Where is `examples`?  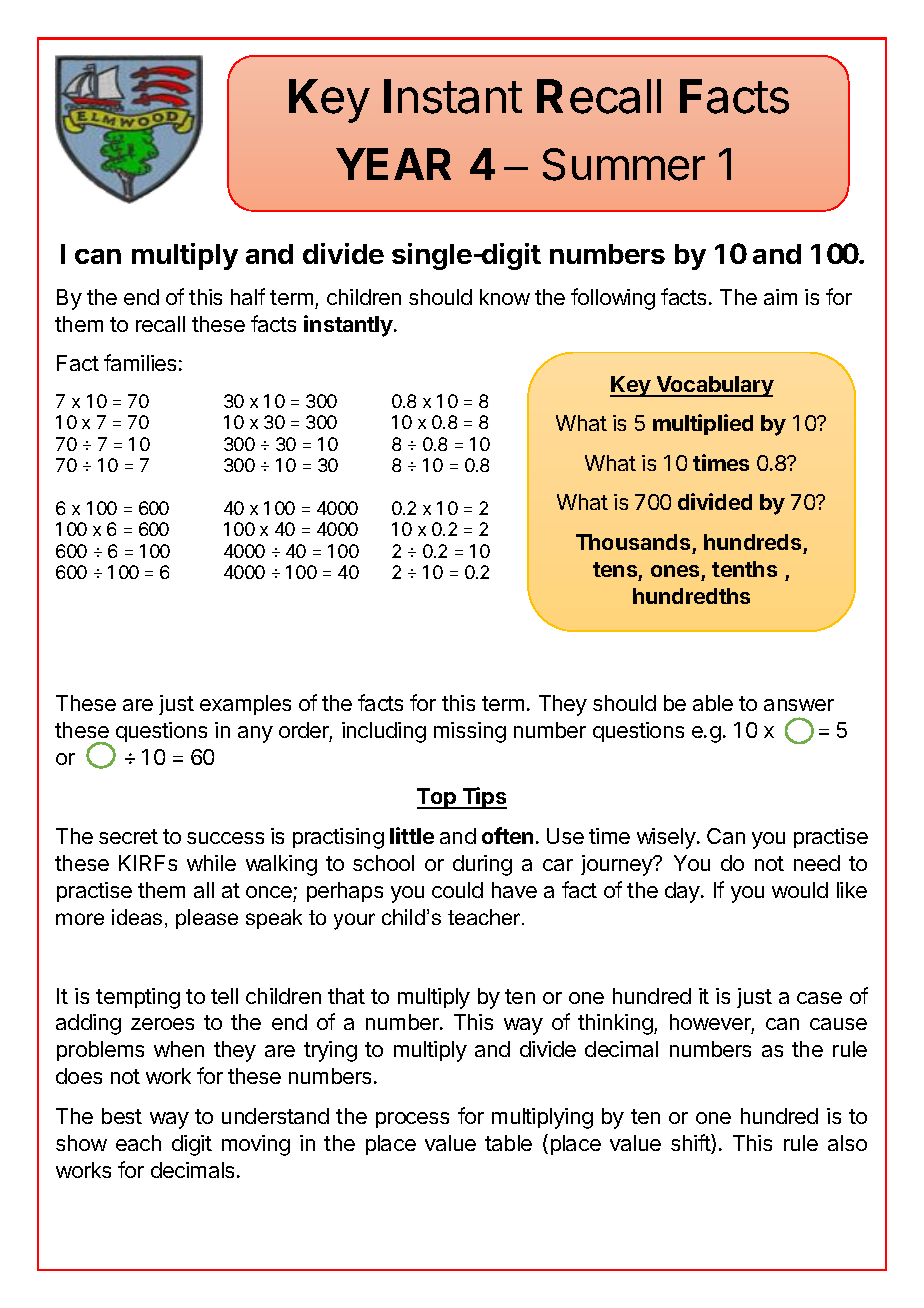 examples is located at coordinates (245, 705).
